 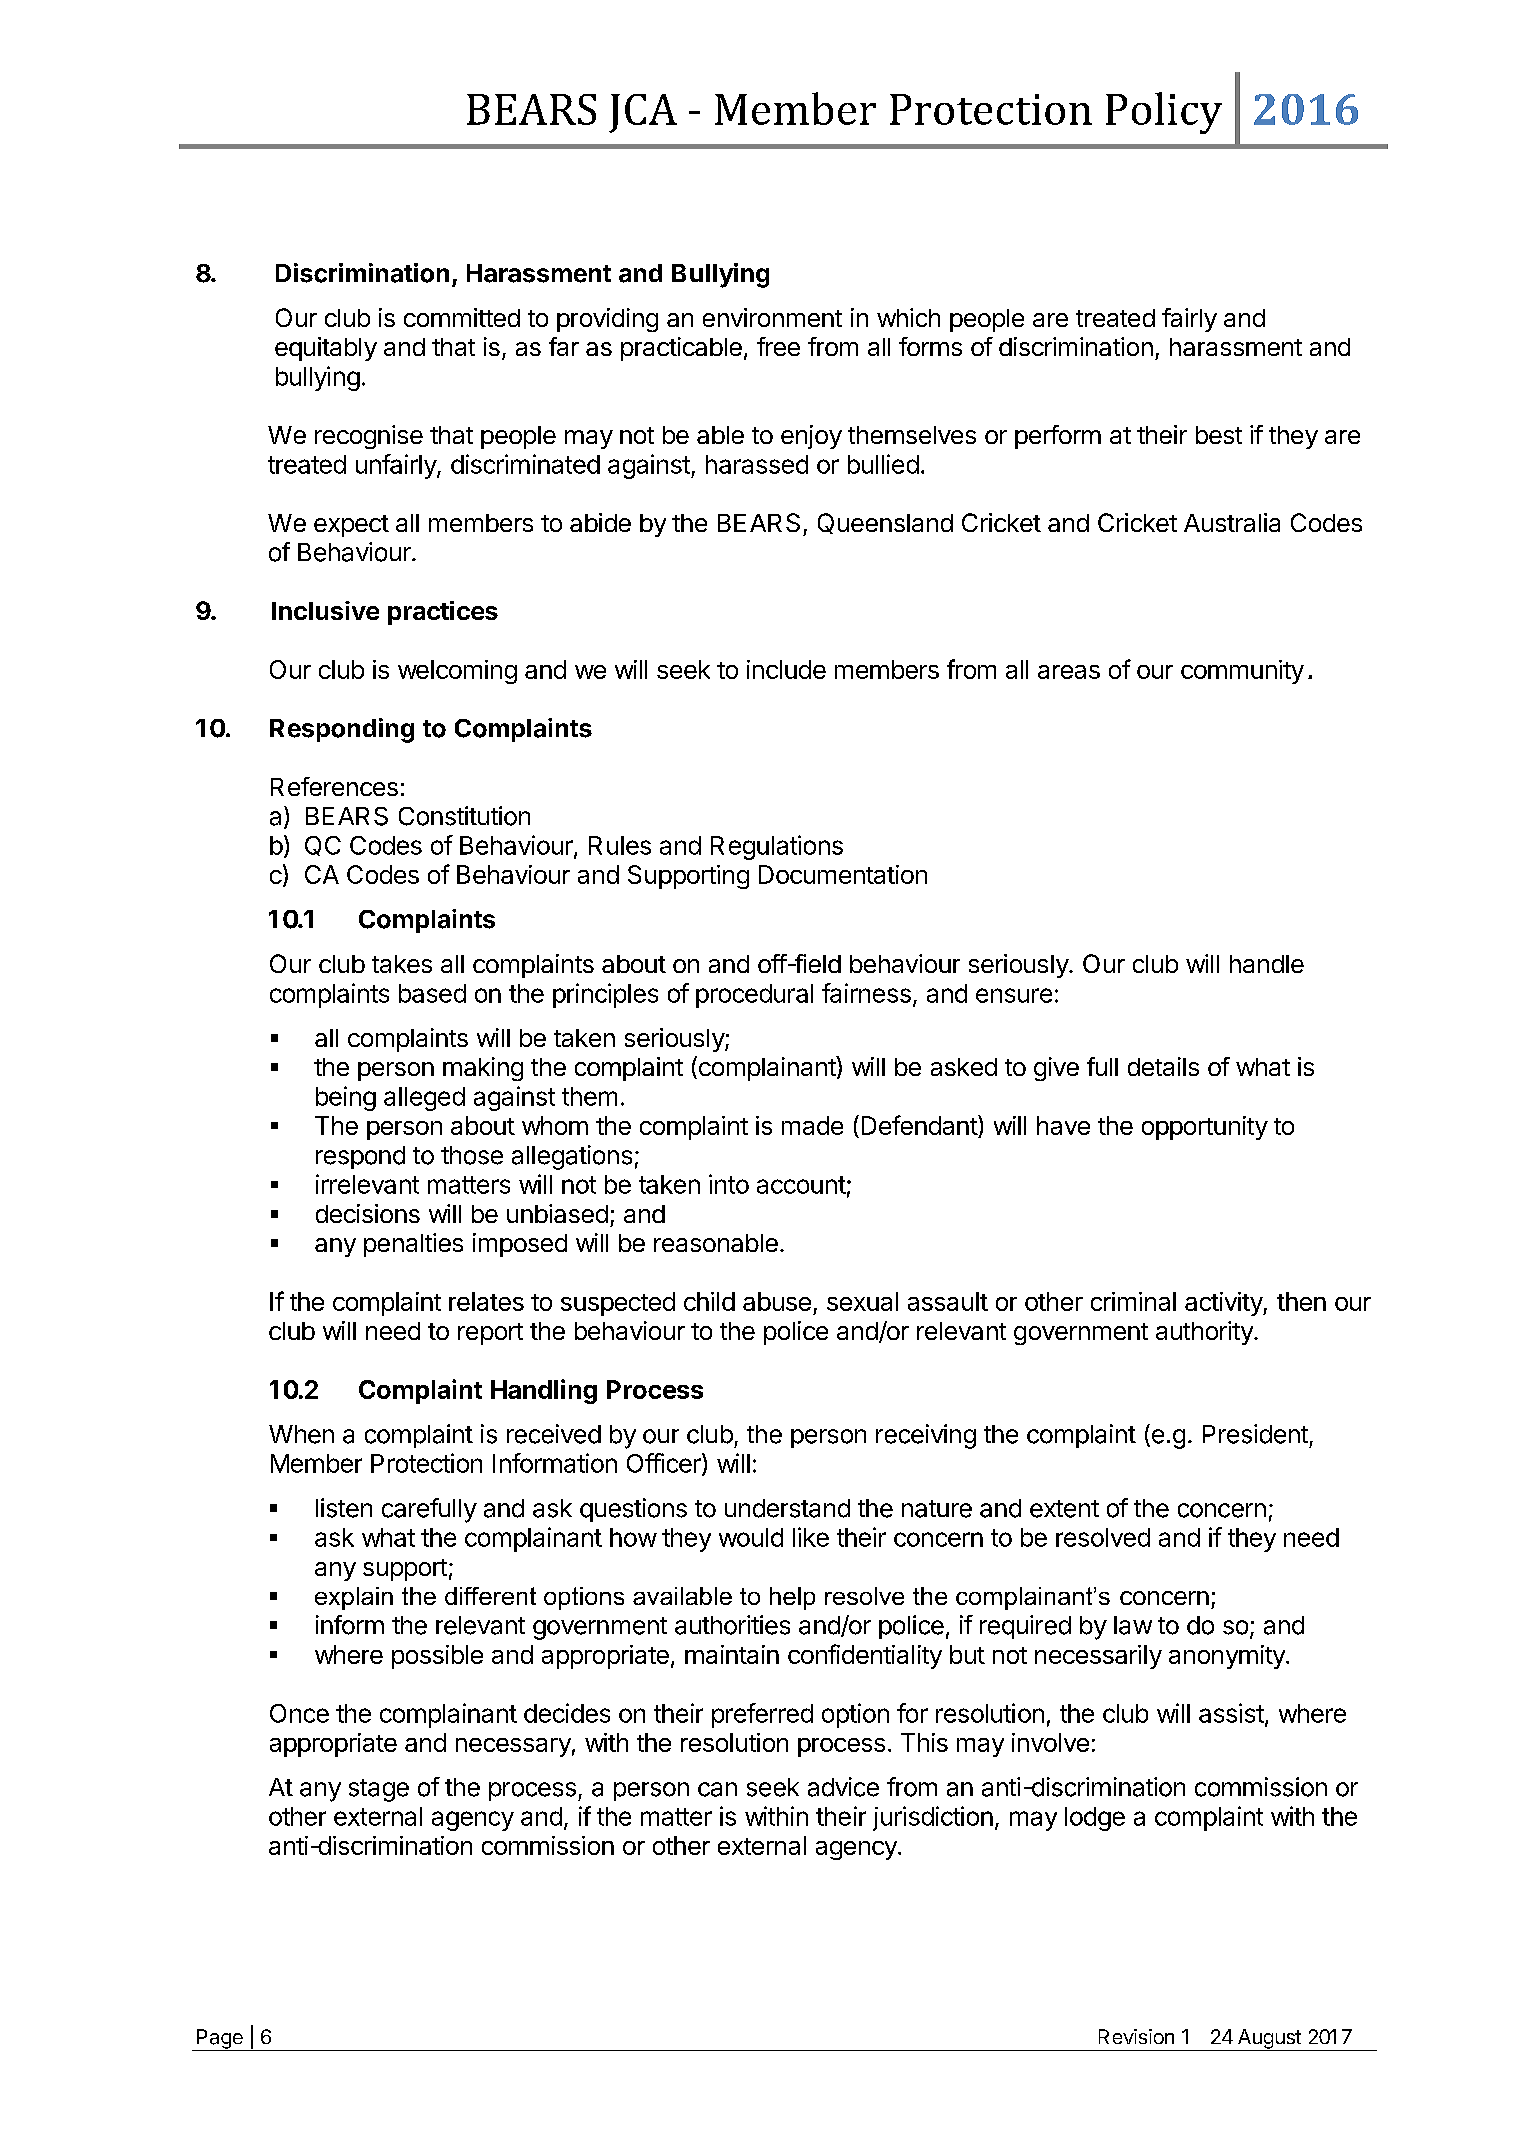 I want to click on listen, so click(x=344, y=1508).
